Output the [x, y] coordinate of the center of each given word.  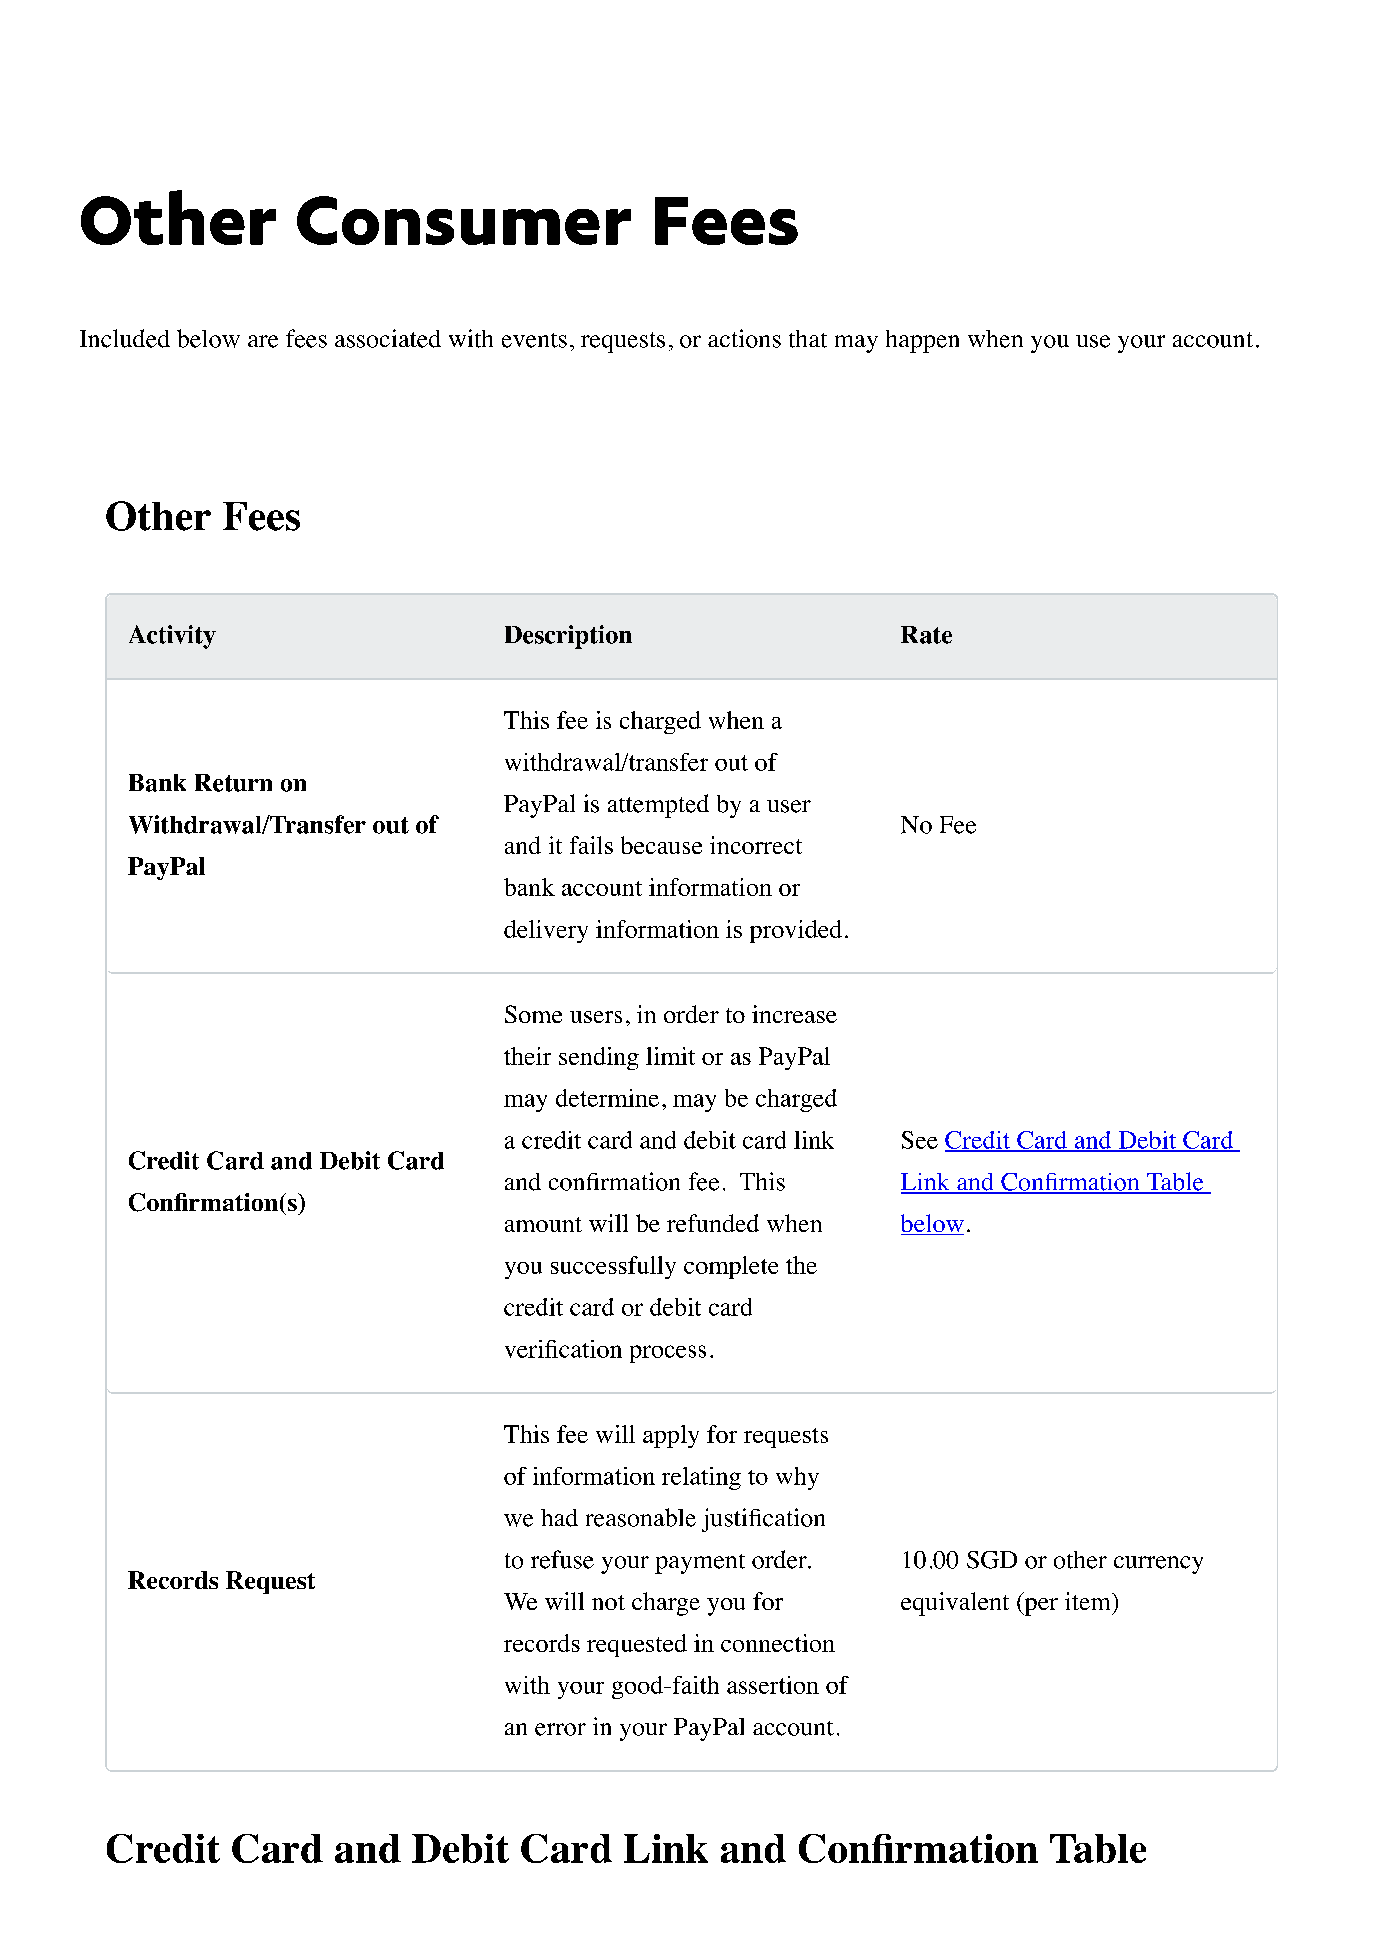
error [560, 1729]
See [920, 1140]
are [263, 341]
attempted [658, 806]
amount [543, 1224]
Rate [926, 635]
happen [922, 341]
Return [233, 783]
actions [744, 338]
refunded [713, 1223]
